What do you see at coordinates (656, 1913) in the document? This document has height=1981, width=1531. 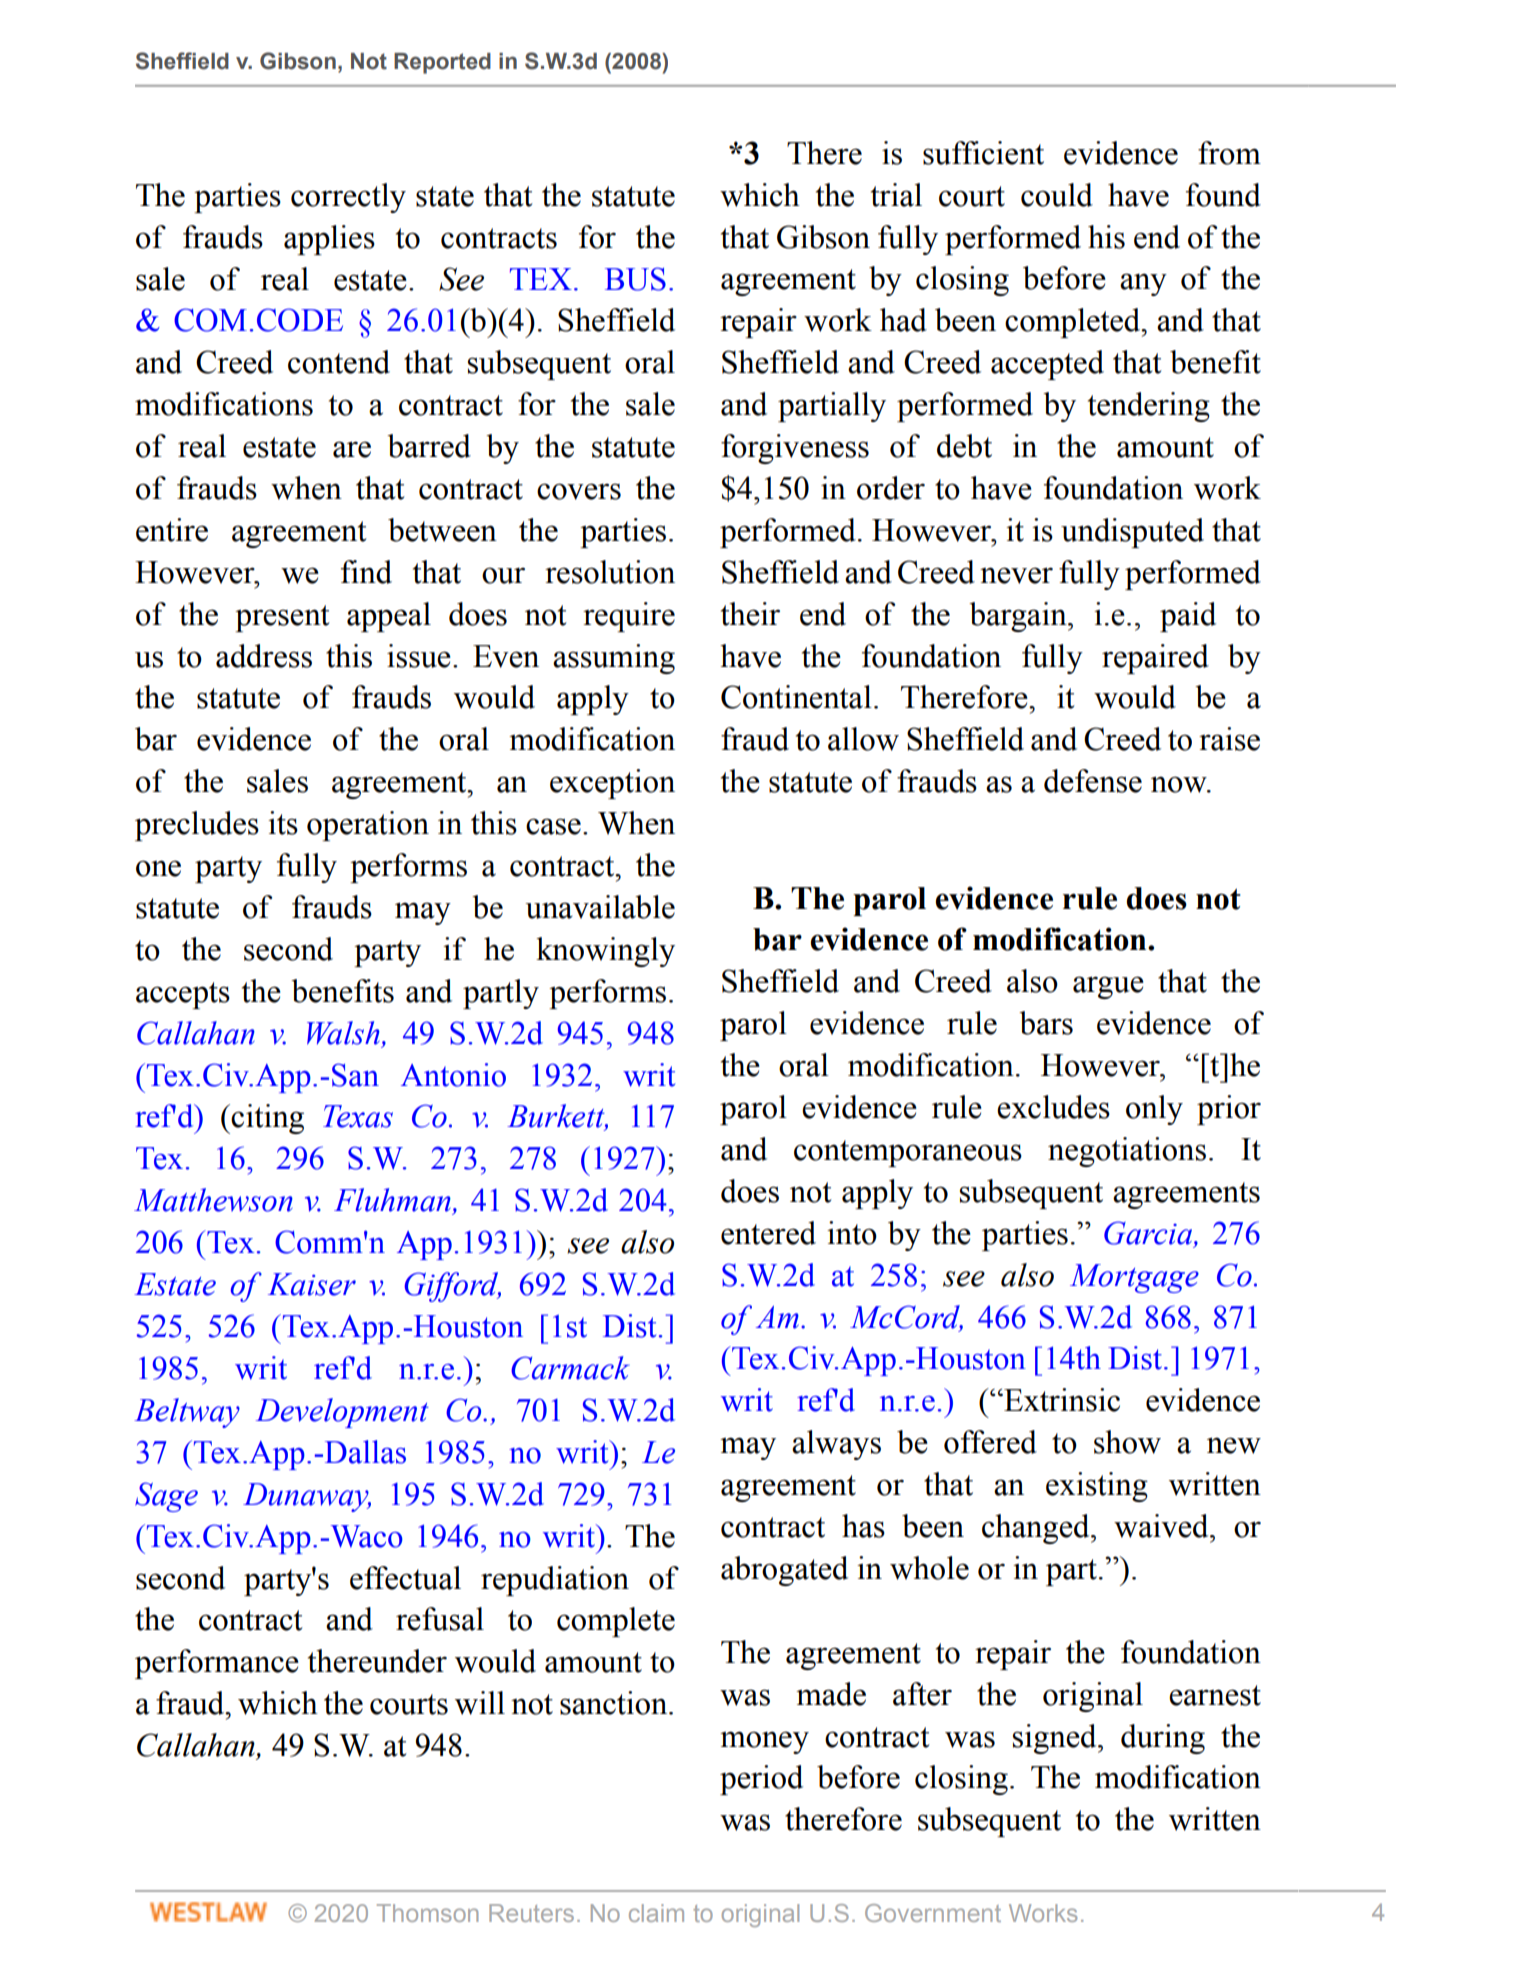 I see `claim` at bounding box center [656, 1913].
